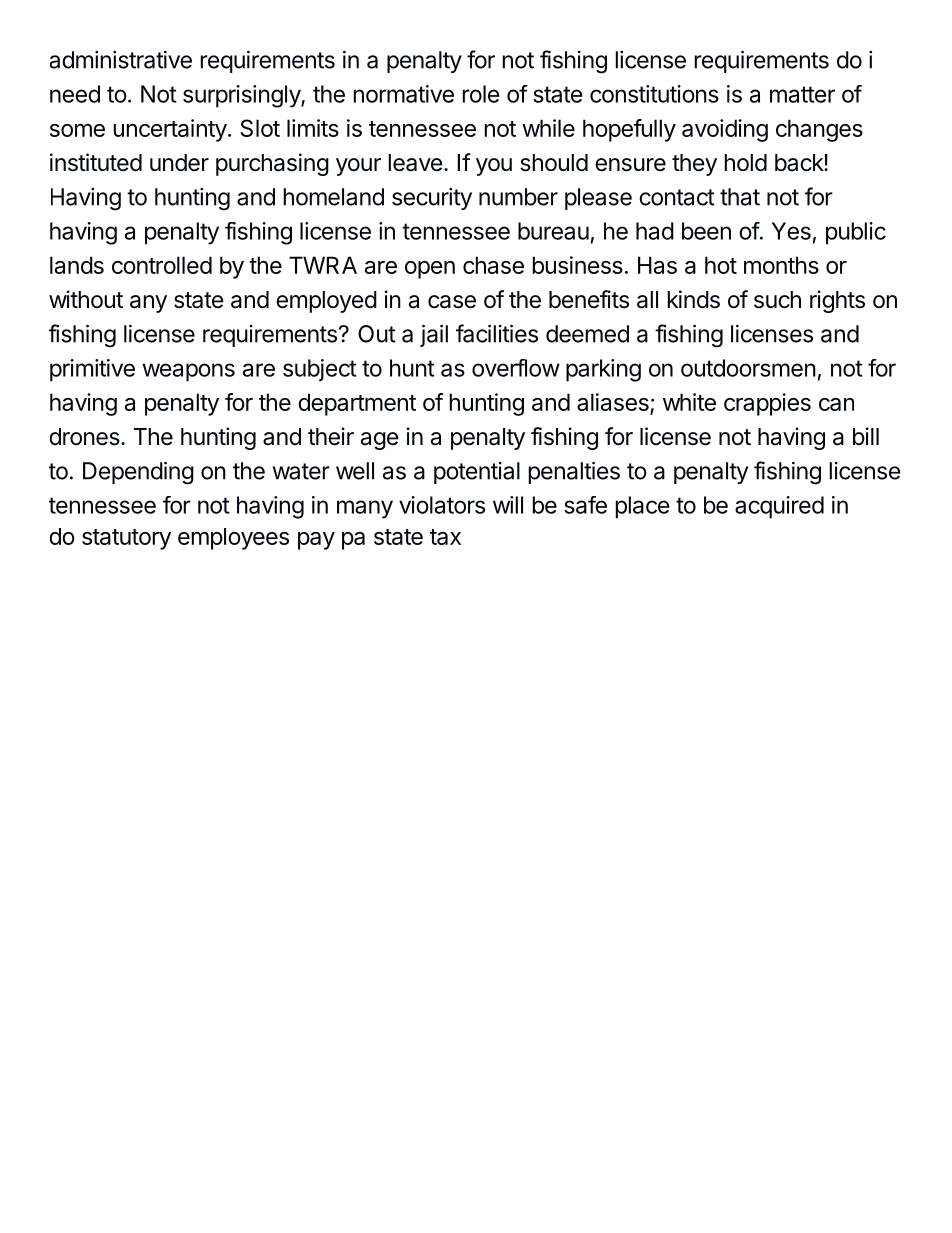  Describe the element at coordinates (121, 60) in the page. I see `administrative` at that location.
